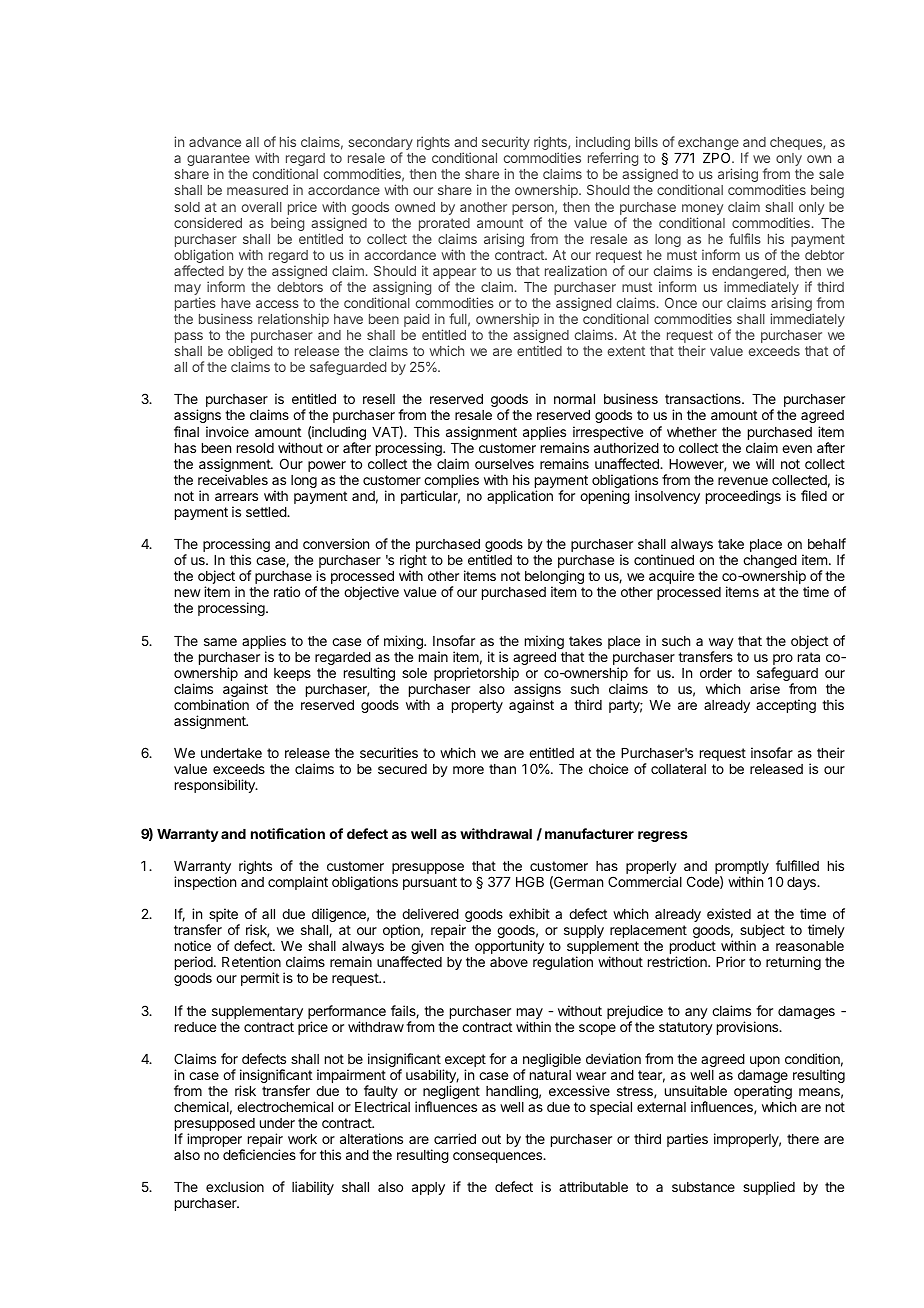 This screenshot has width=924, height=1308. Describe the element at coordinates (257, 190) in the screenshot. I see `measured` at that location.
